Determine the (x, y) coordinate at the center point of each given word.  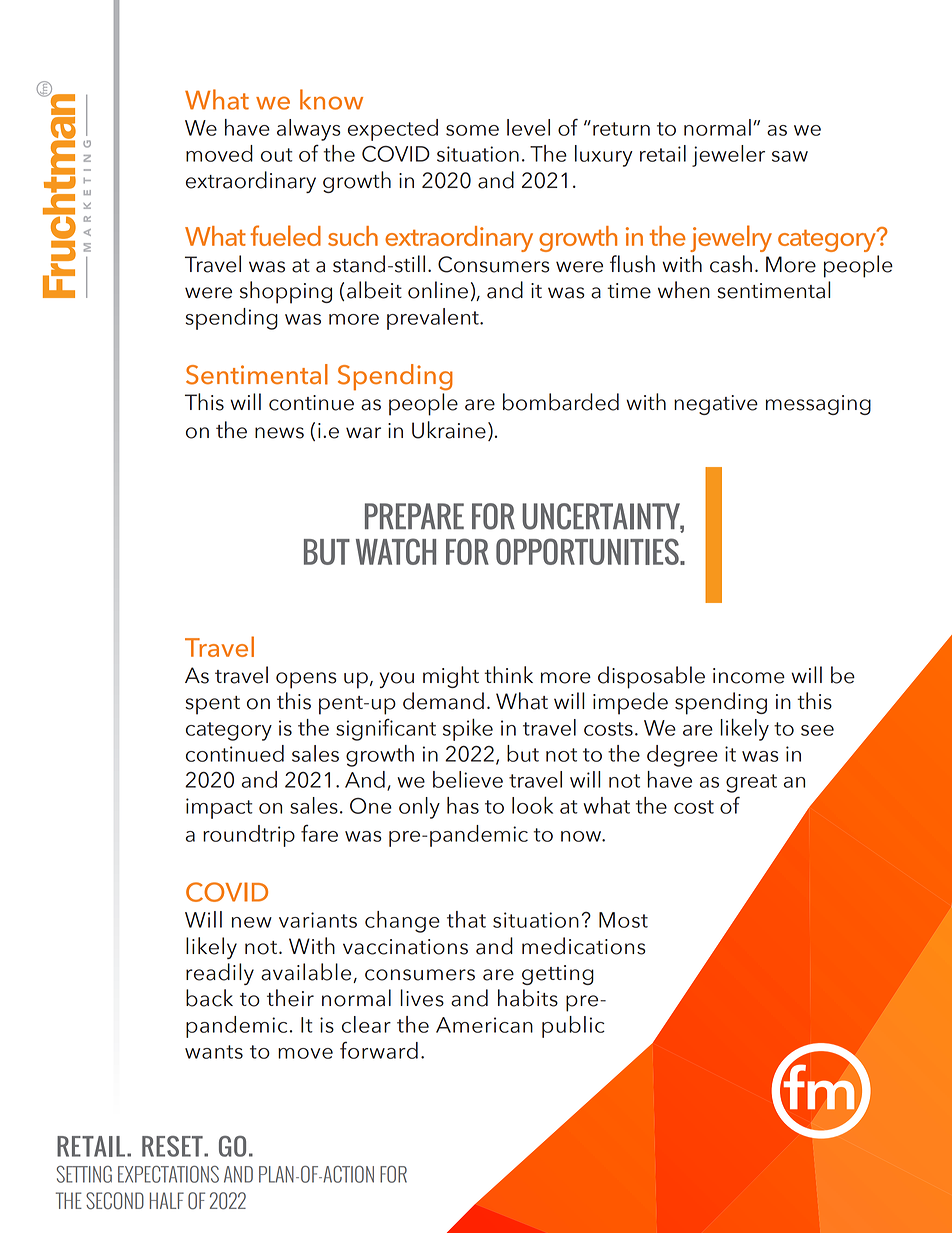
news (279, 433)
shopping (286, 292)
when (684, 290)
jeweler (728, 156)
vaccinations (405, 947)
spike (468, 729)
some (472, 130)
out (277, 155)
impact (219, 808)
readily (220, 974)
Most (623, 920)
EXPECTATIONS (168, 1174)
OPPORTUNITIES (588, 551)
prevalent (434, 319)
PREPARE (414, 516)
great (751, 783)
